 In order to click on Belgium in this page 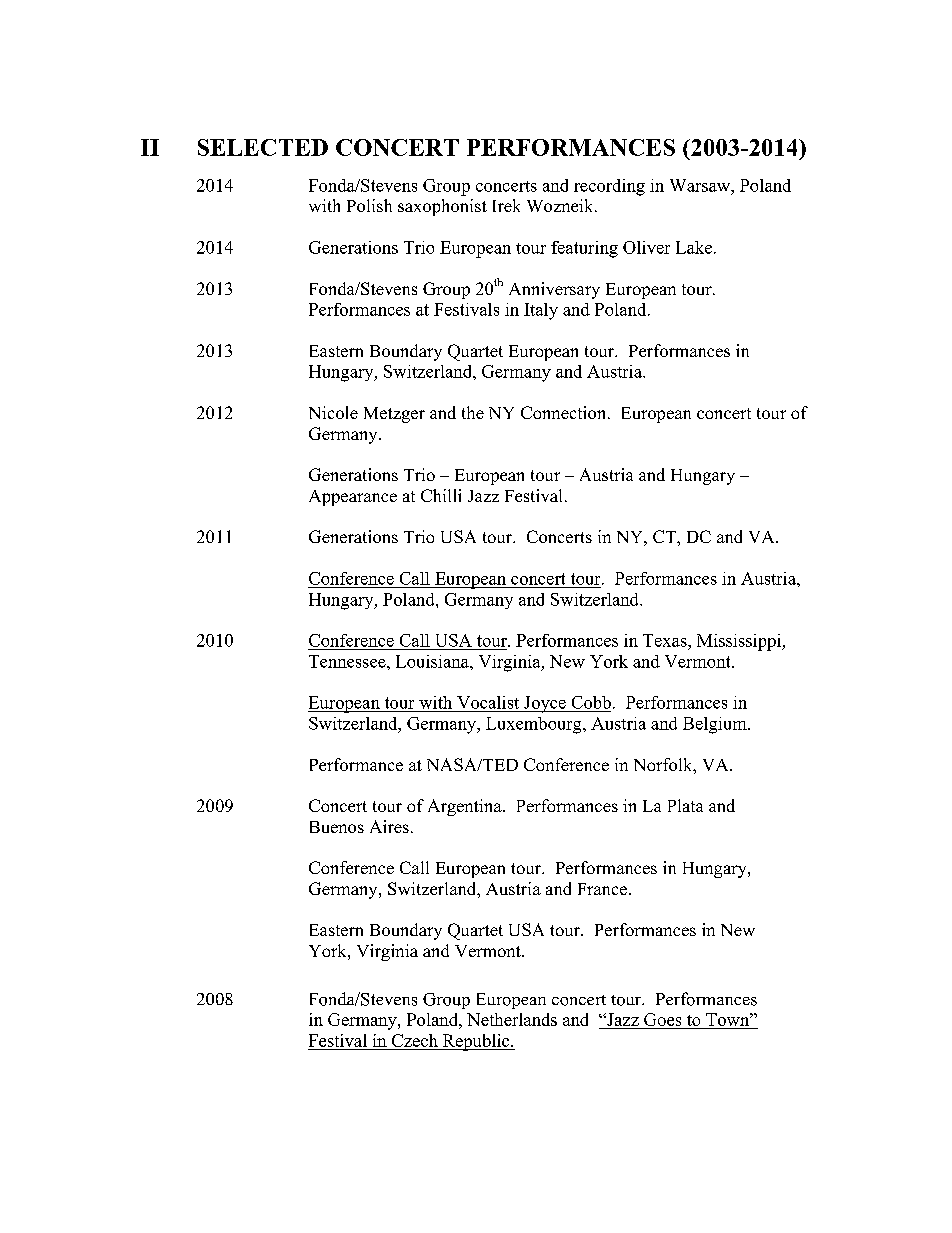, I will do `click(716, 725)`.
